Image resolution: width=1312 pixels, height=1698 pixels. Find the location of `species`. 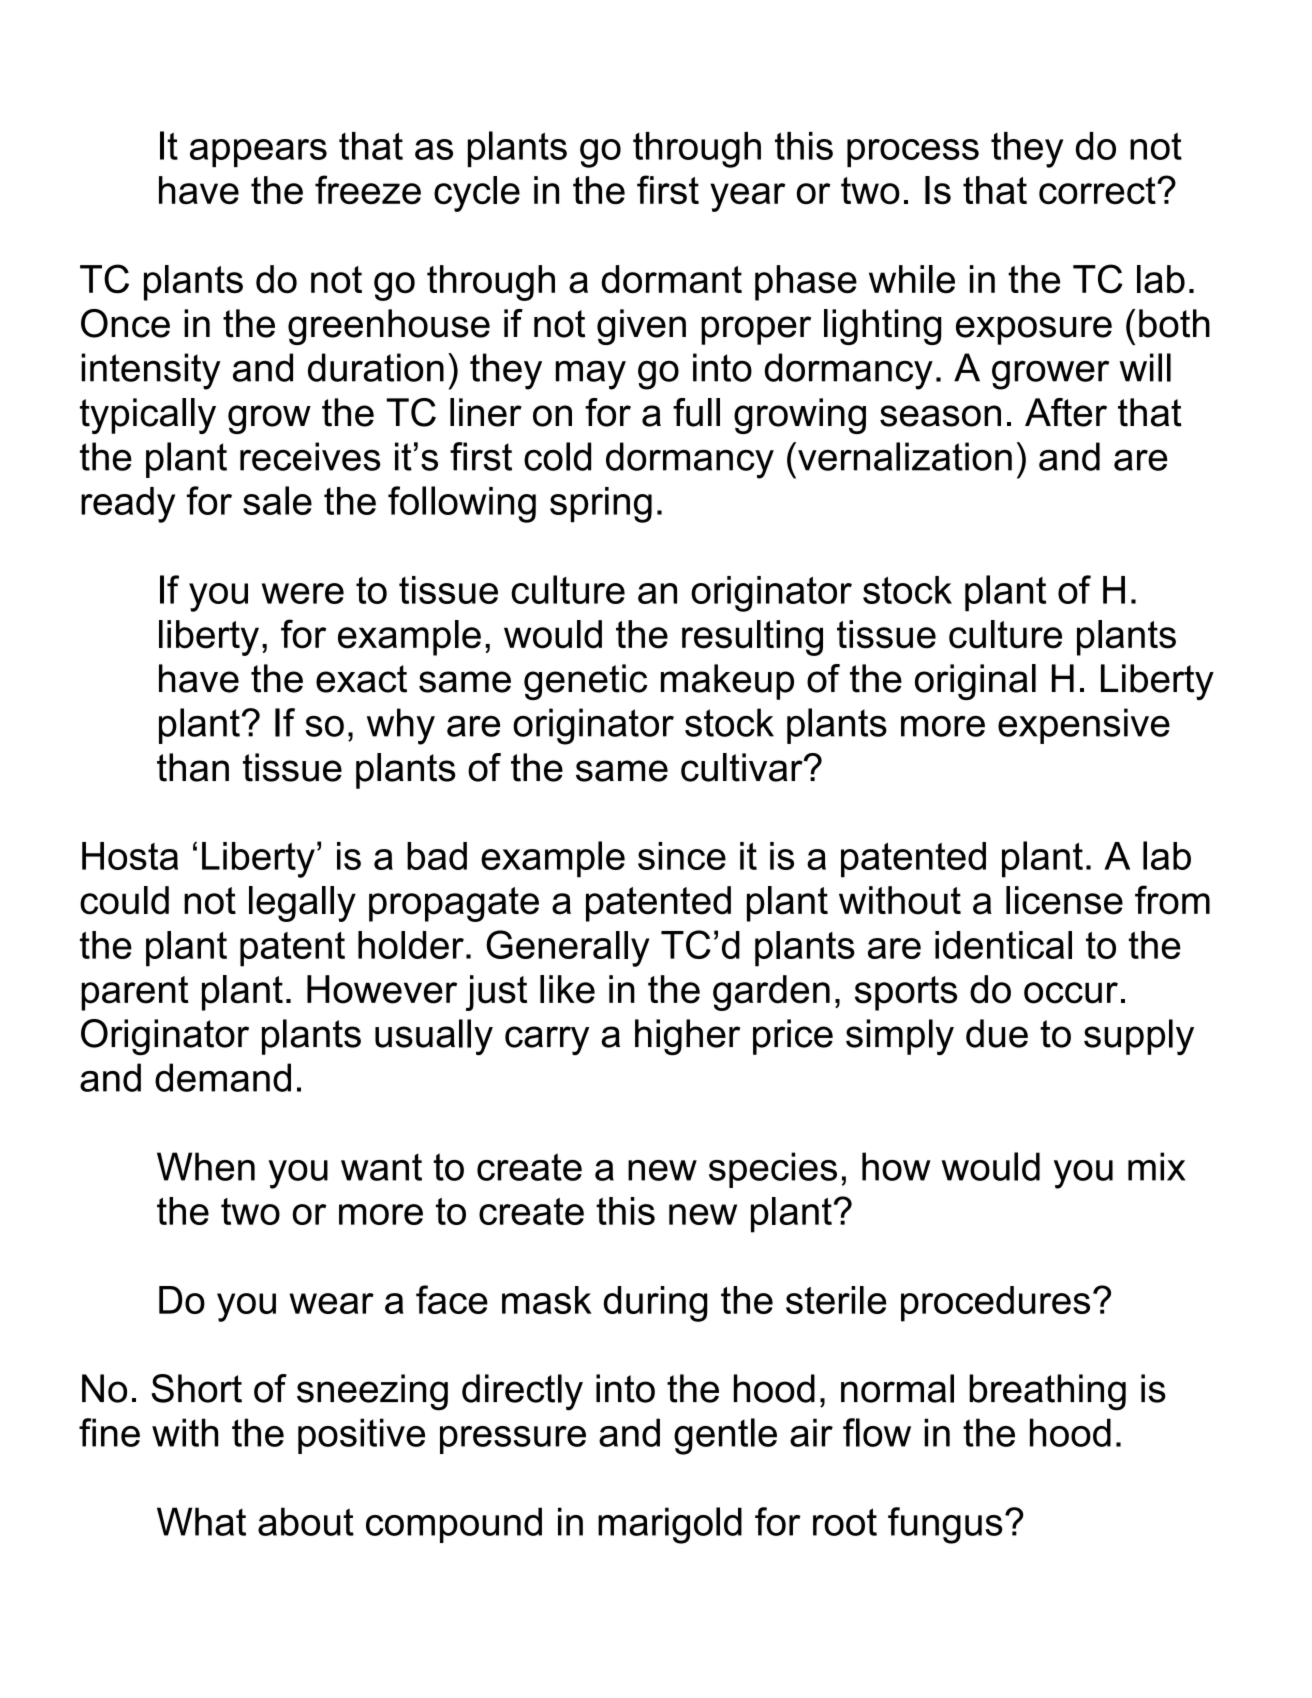

species is located at coordinates (773, 1170).
